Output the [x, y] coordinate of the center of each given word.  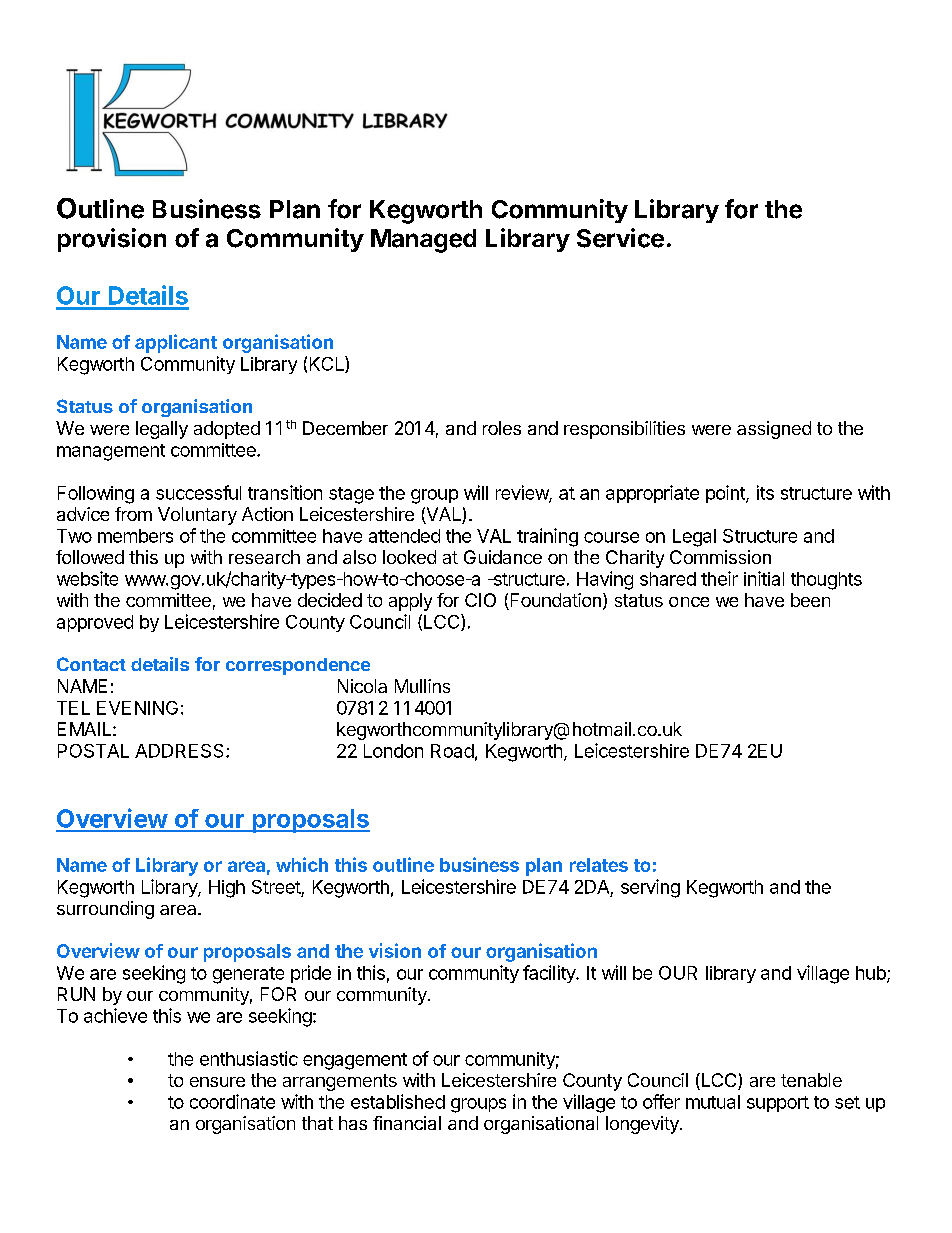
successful [198, 492]
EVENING [137, 708]
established [398, 1101]
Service [620, 238]
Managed [423, 241]
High [227, 889]
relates [599, 865]
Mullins [422, 686]
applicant [176, 343]
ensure [217, 1082]
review [523, 493]
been [810, 600]
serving [650, 888]
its [765, 492]
